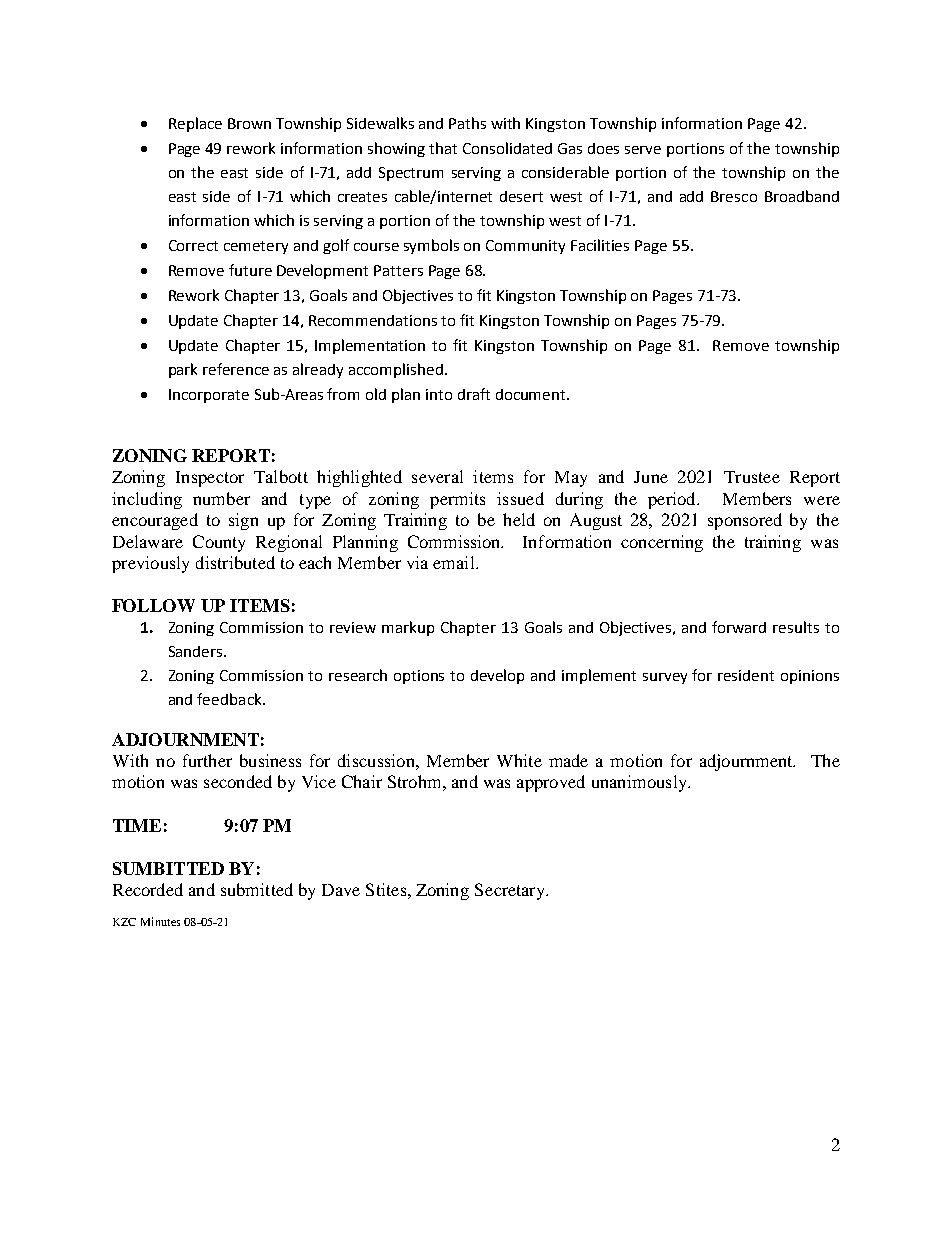 The image size is (952, 1233). What do you see at coordinates (257, 889) in the screenshot?
I see `submitted` at bounding box center [257, 889].
